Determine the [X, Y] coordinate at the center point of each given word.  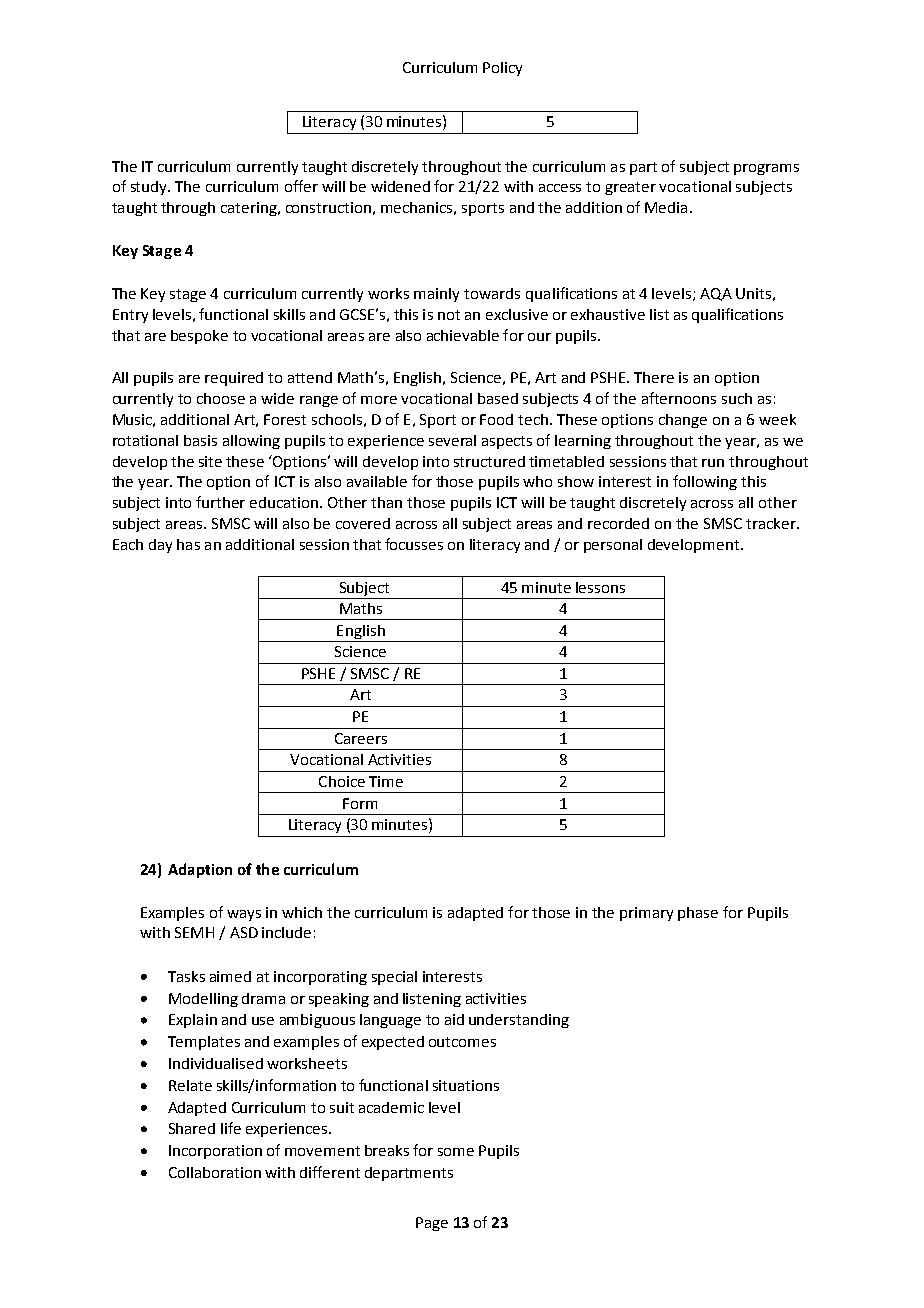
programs [766, 169]
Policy [502, 69]
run [713, 463]
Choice [342, 781]
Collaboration [215, 1172]
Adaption [200, 870]
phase [698, 914]
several [452, 440]
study [150, 188]
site [210, 461]
